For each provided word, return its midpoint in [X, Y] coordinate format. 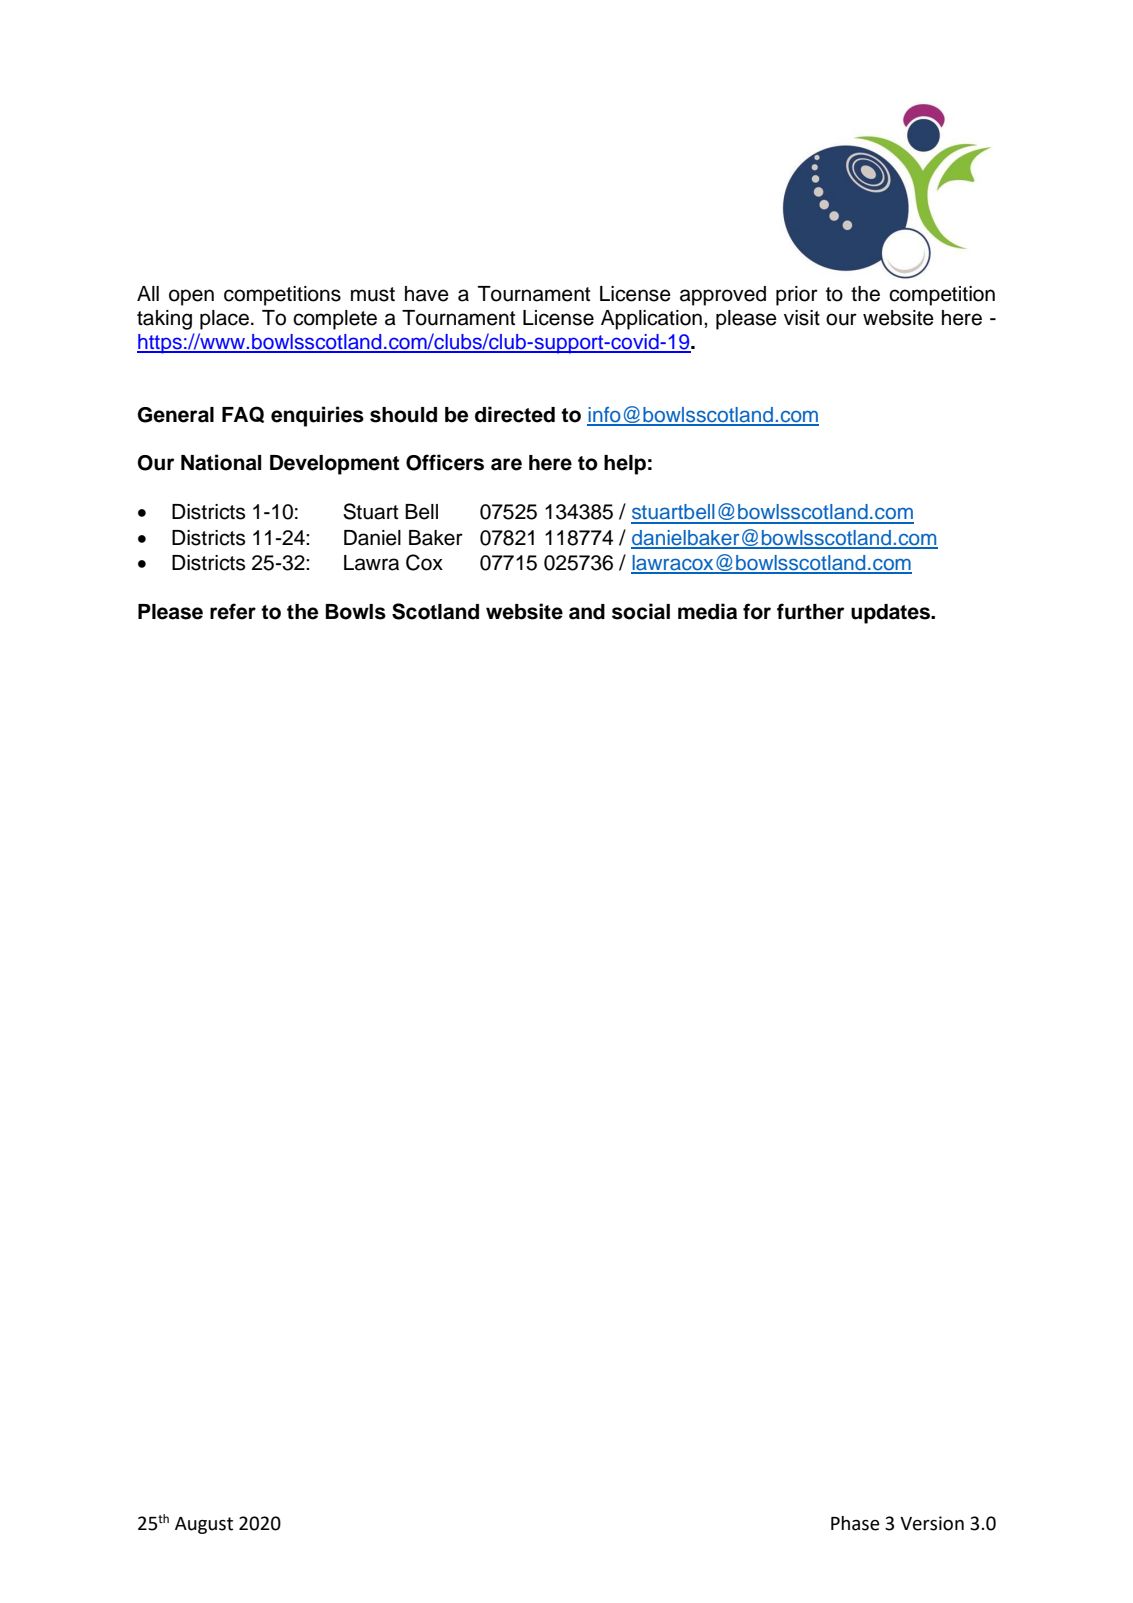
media [707, 611]
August [204, 1525]
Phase [855, 1523]
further [810, 611]
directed [515, 414]
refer [233, 611]
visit [802, 318]
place [224, 320]
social [641, 611]
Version [932, 1523]
